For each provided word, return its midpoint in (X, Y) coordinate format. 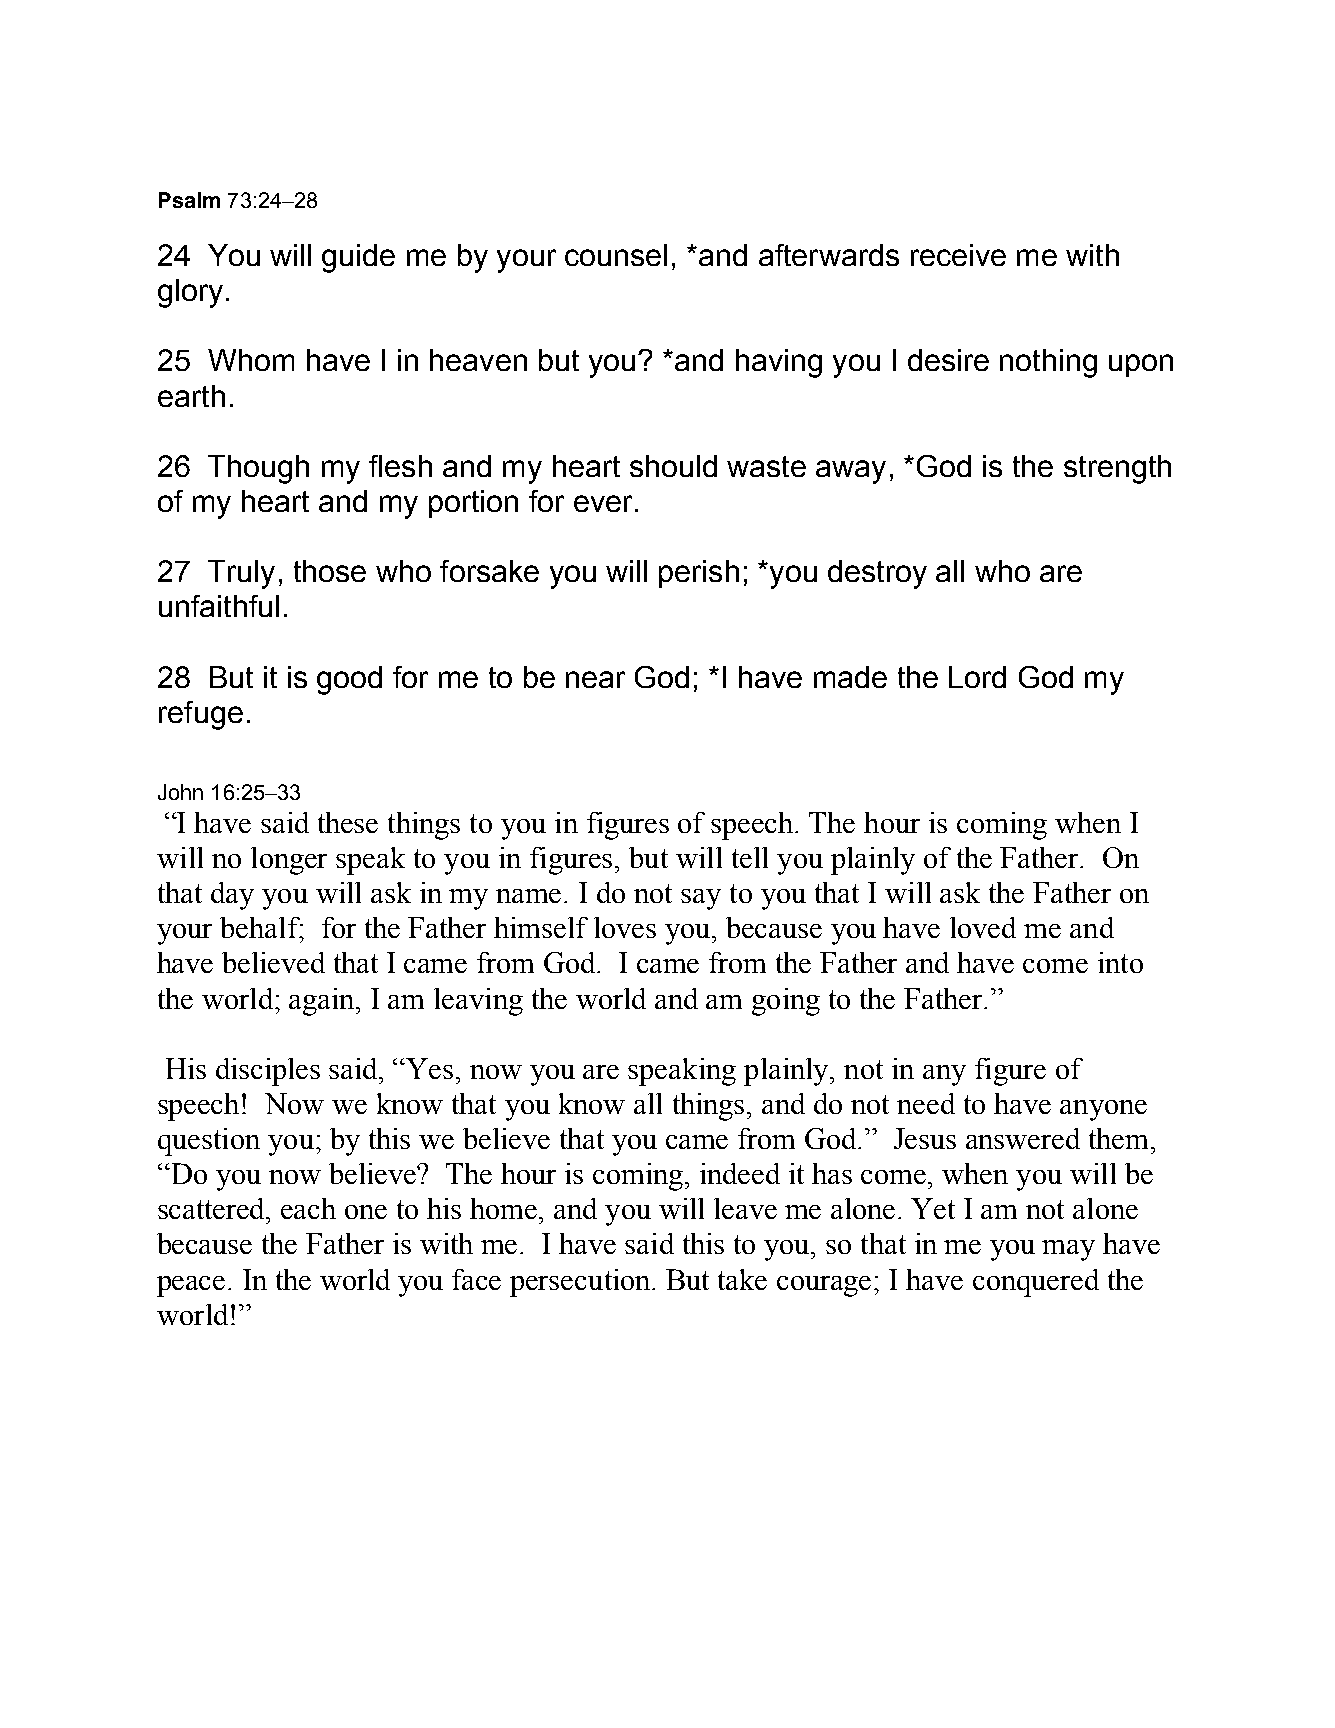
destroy (877, 574)
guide (358, 258)
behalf (261, 927)
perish (699, 574)
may (1068, 1250)
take (742, 1279)
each (308, 1208)
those (330, 571)
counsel (616, 255)
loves (625, 927)
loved (983, 927)
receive (958, 255)
